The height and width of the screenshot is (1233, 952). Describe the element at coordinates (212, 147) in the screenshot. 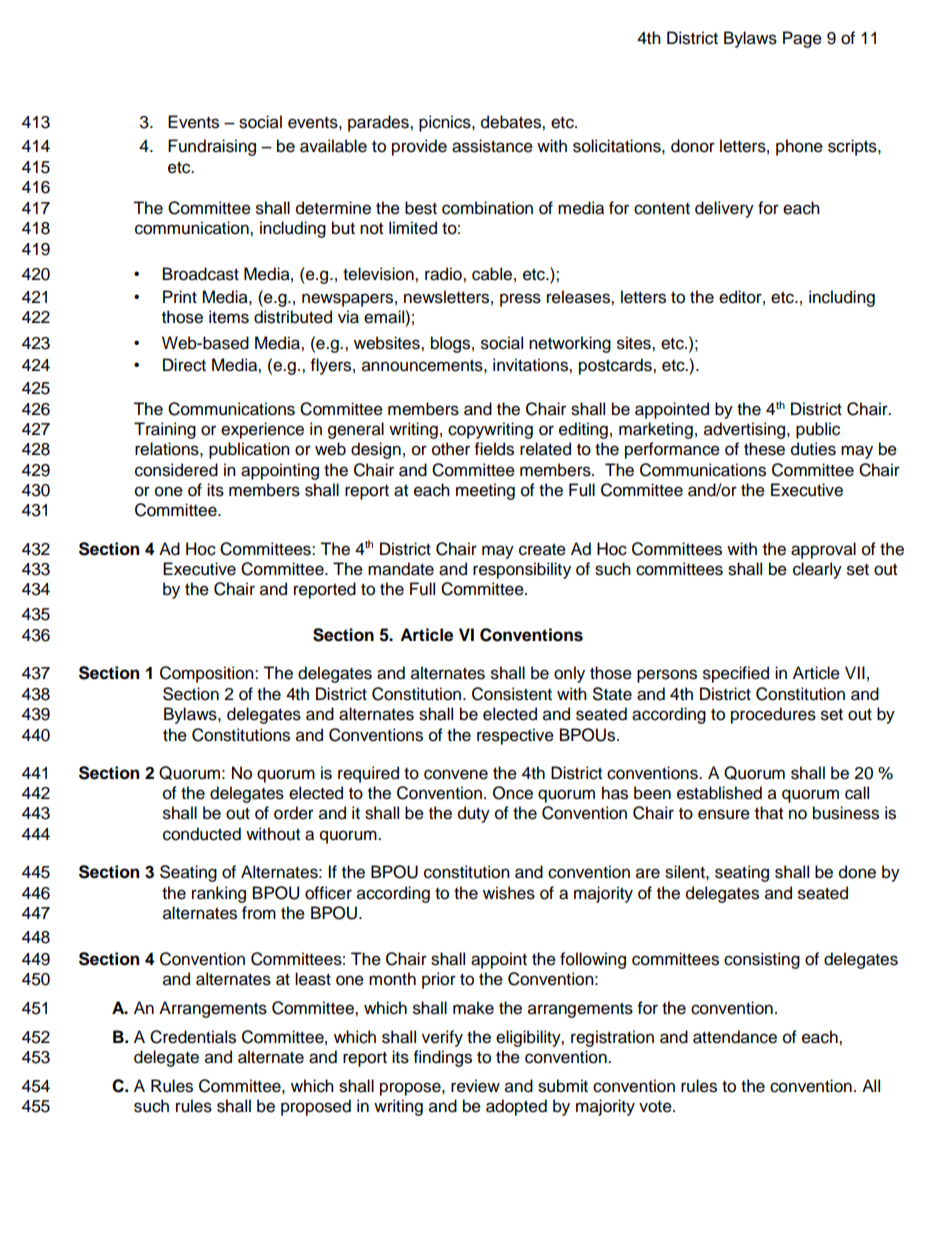

I see `Fundraising` at that location.
